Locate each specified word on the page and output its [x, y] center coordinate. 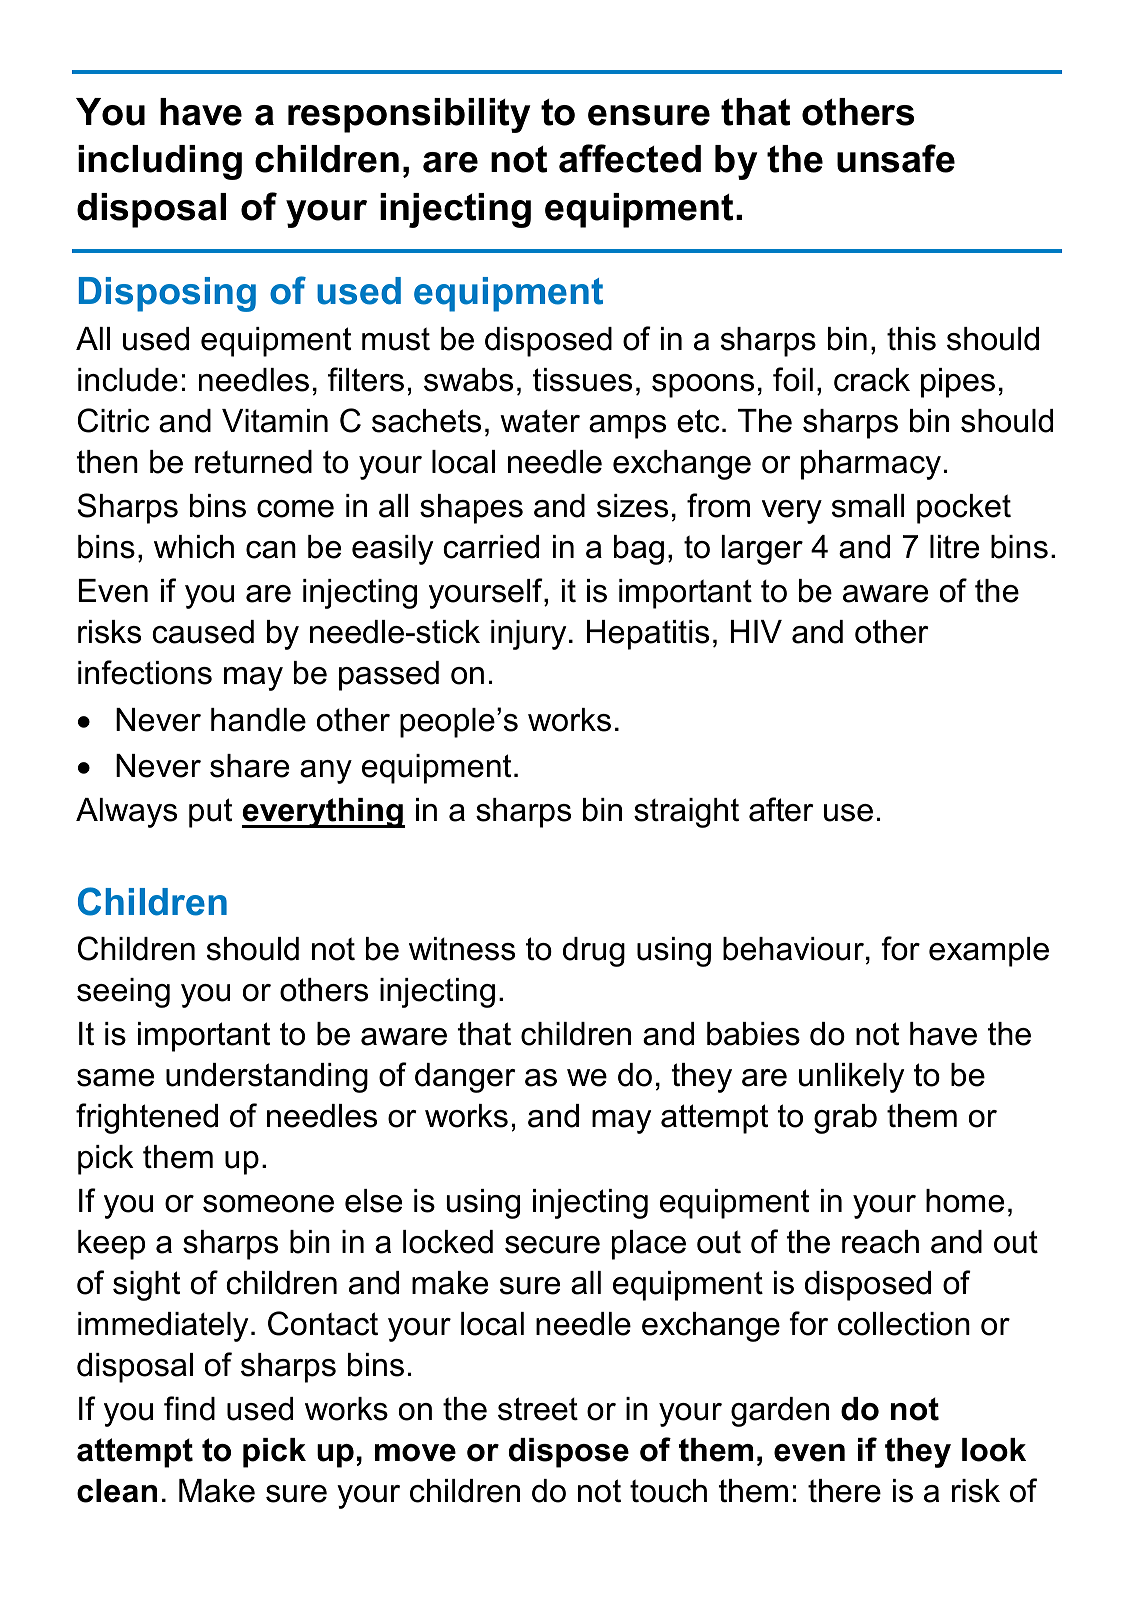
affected [630, 158]
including [160, 162]
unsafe [896, 158]
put [210, 813]
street [538, 1409]
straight [686, 813]
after [781, 809]
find [189, 1408]
